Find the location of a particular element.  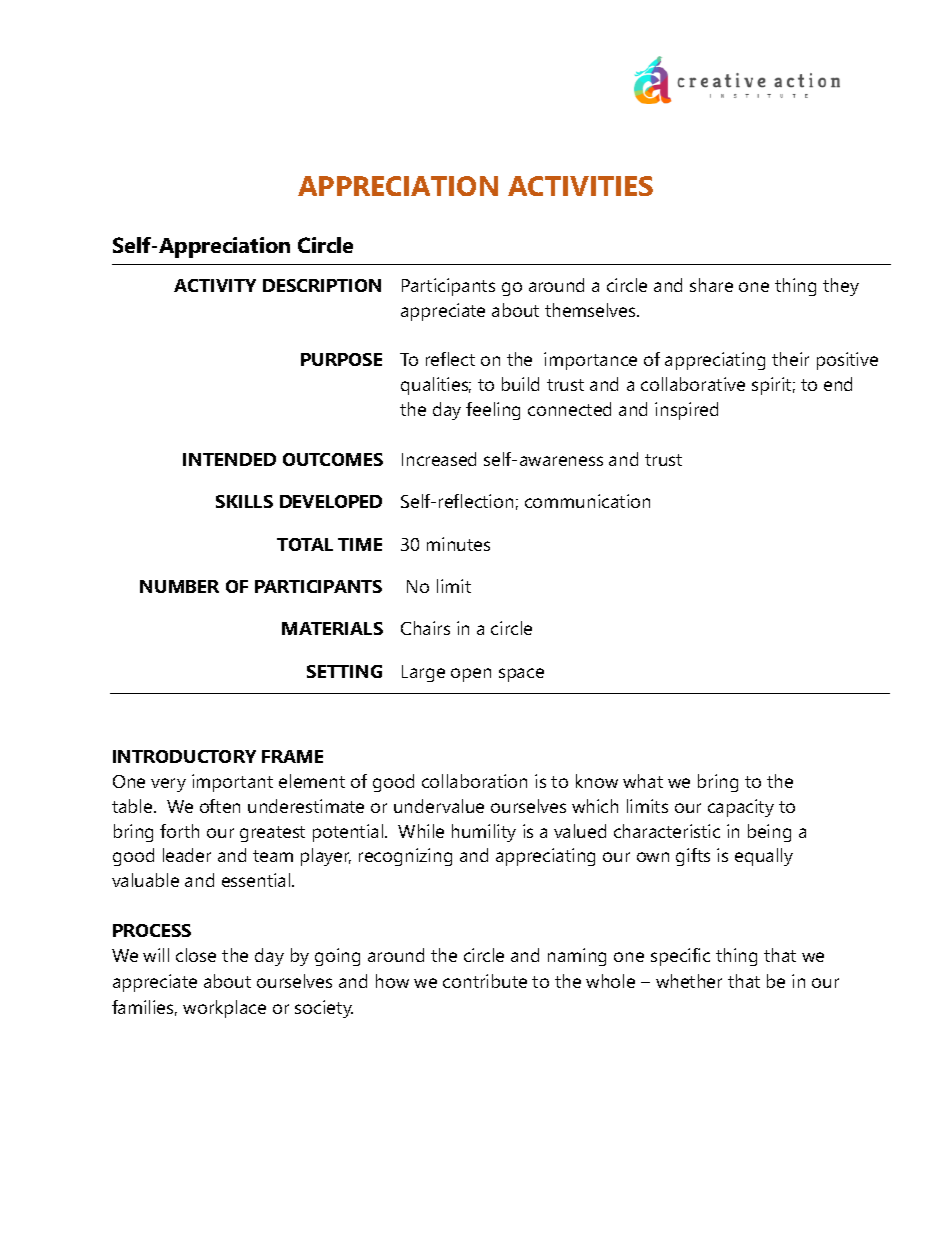

INTENDED is located at coordinates (229, 459).
